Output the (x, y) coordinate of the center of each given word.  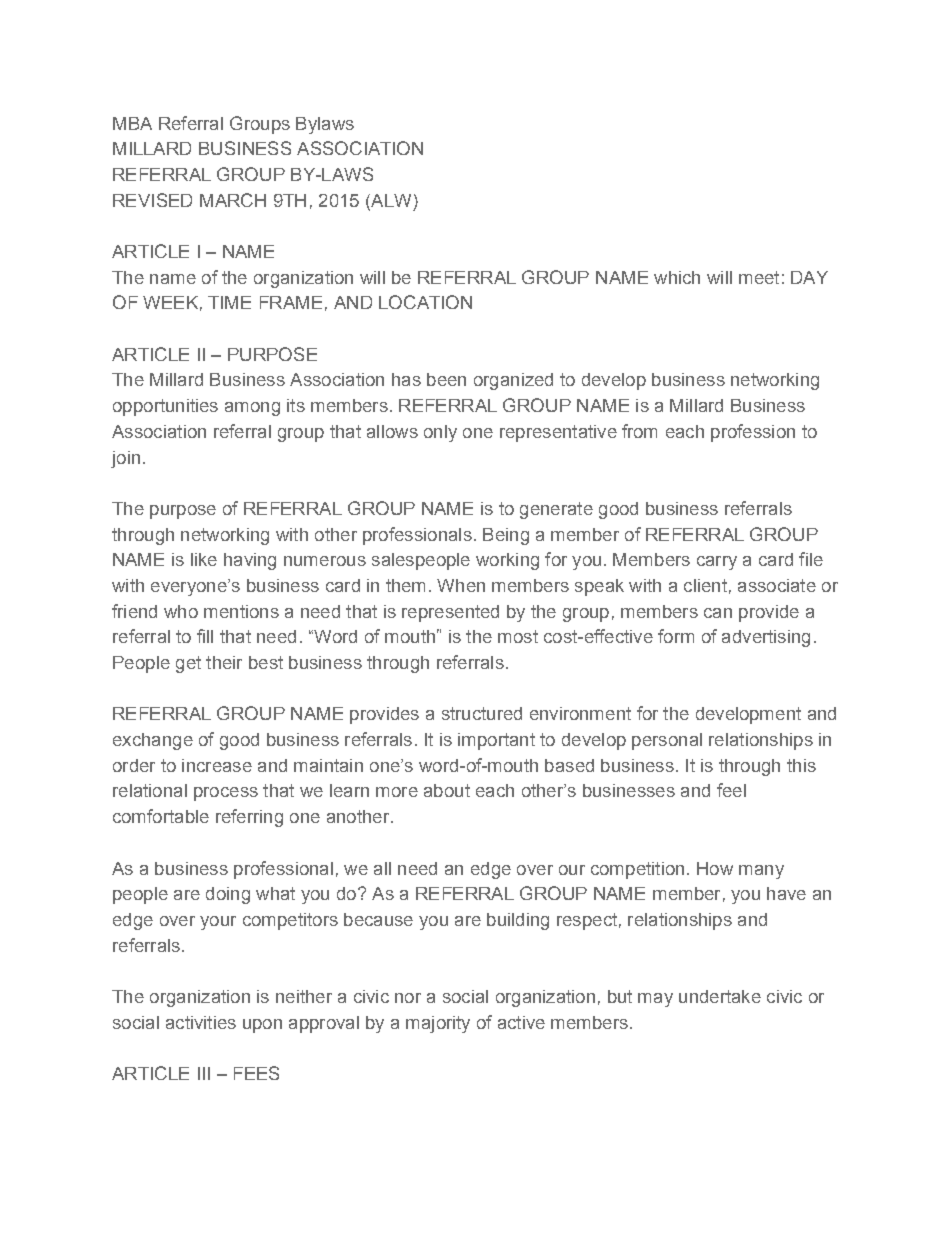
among (252, 409)
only (440, 433)
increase (217, 765)
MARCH (233, 200)
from (639, 431)
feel (731, 790)
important (496, 741)
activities (201, 1022)
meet (759, 277)
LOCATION (425, 302)
